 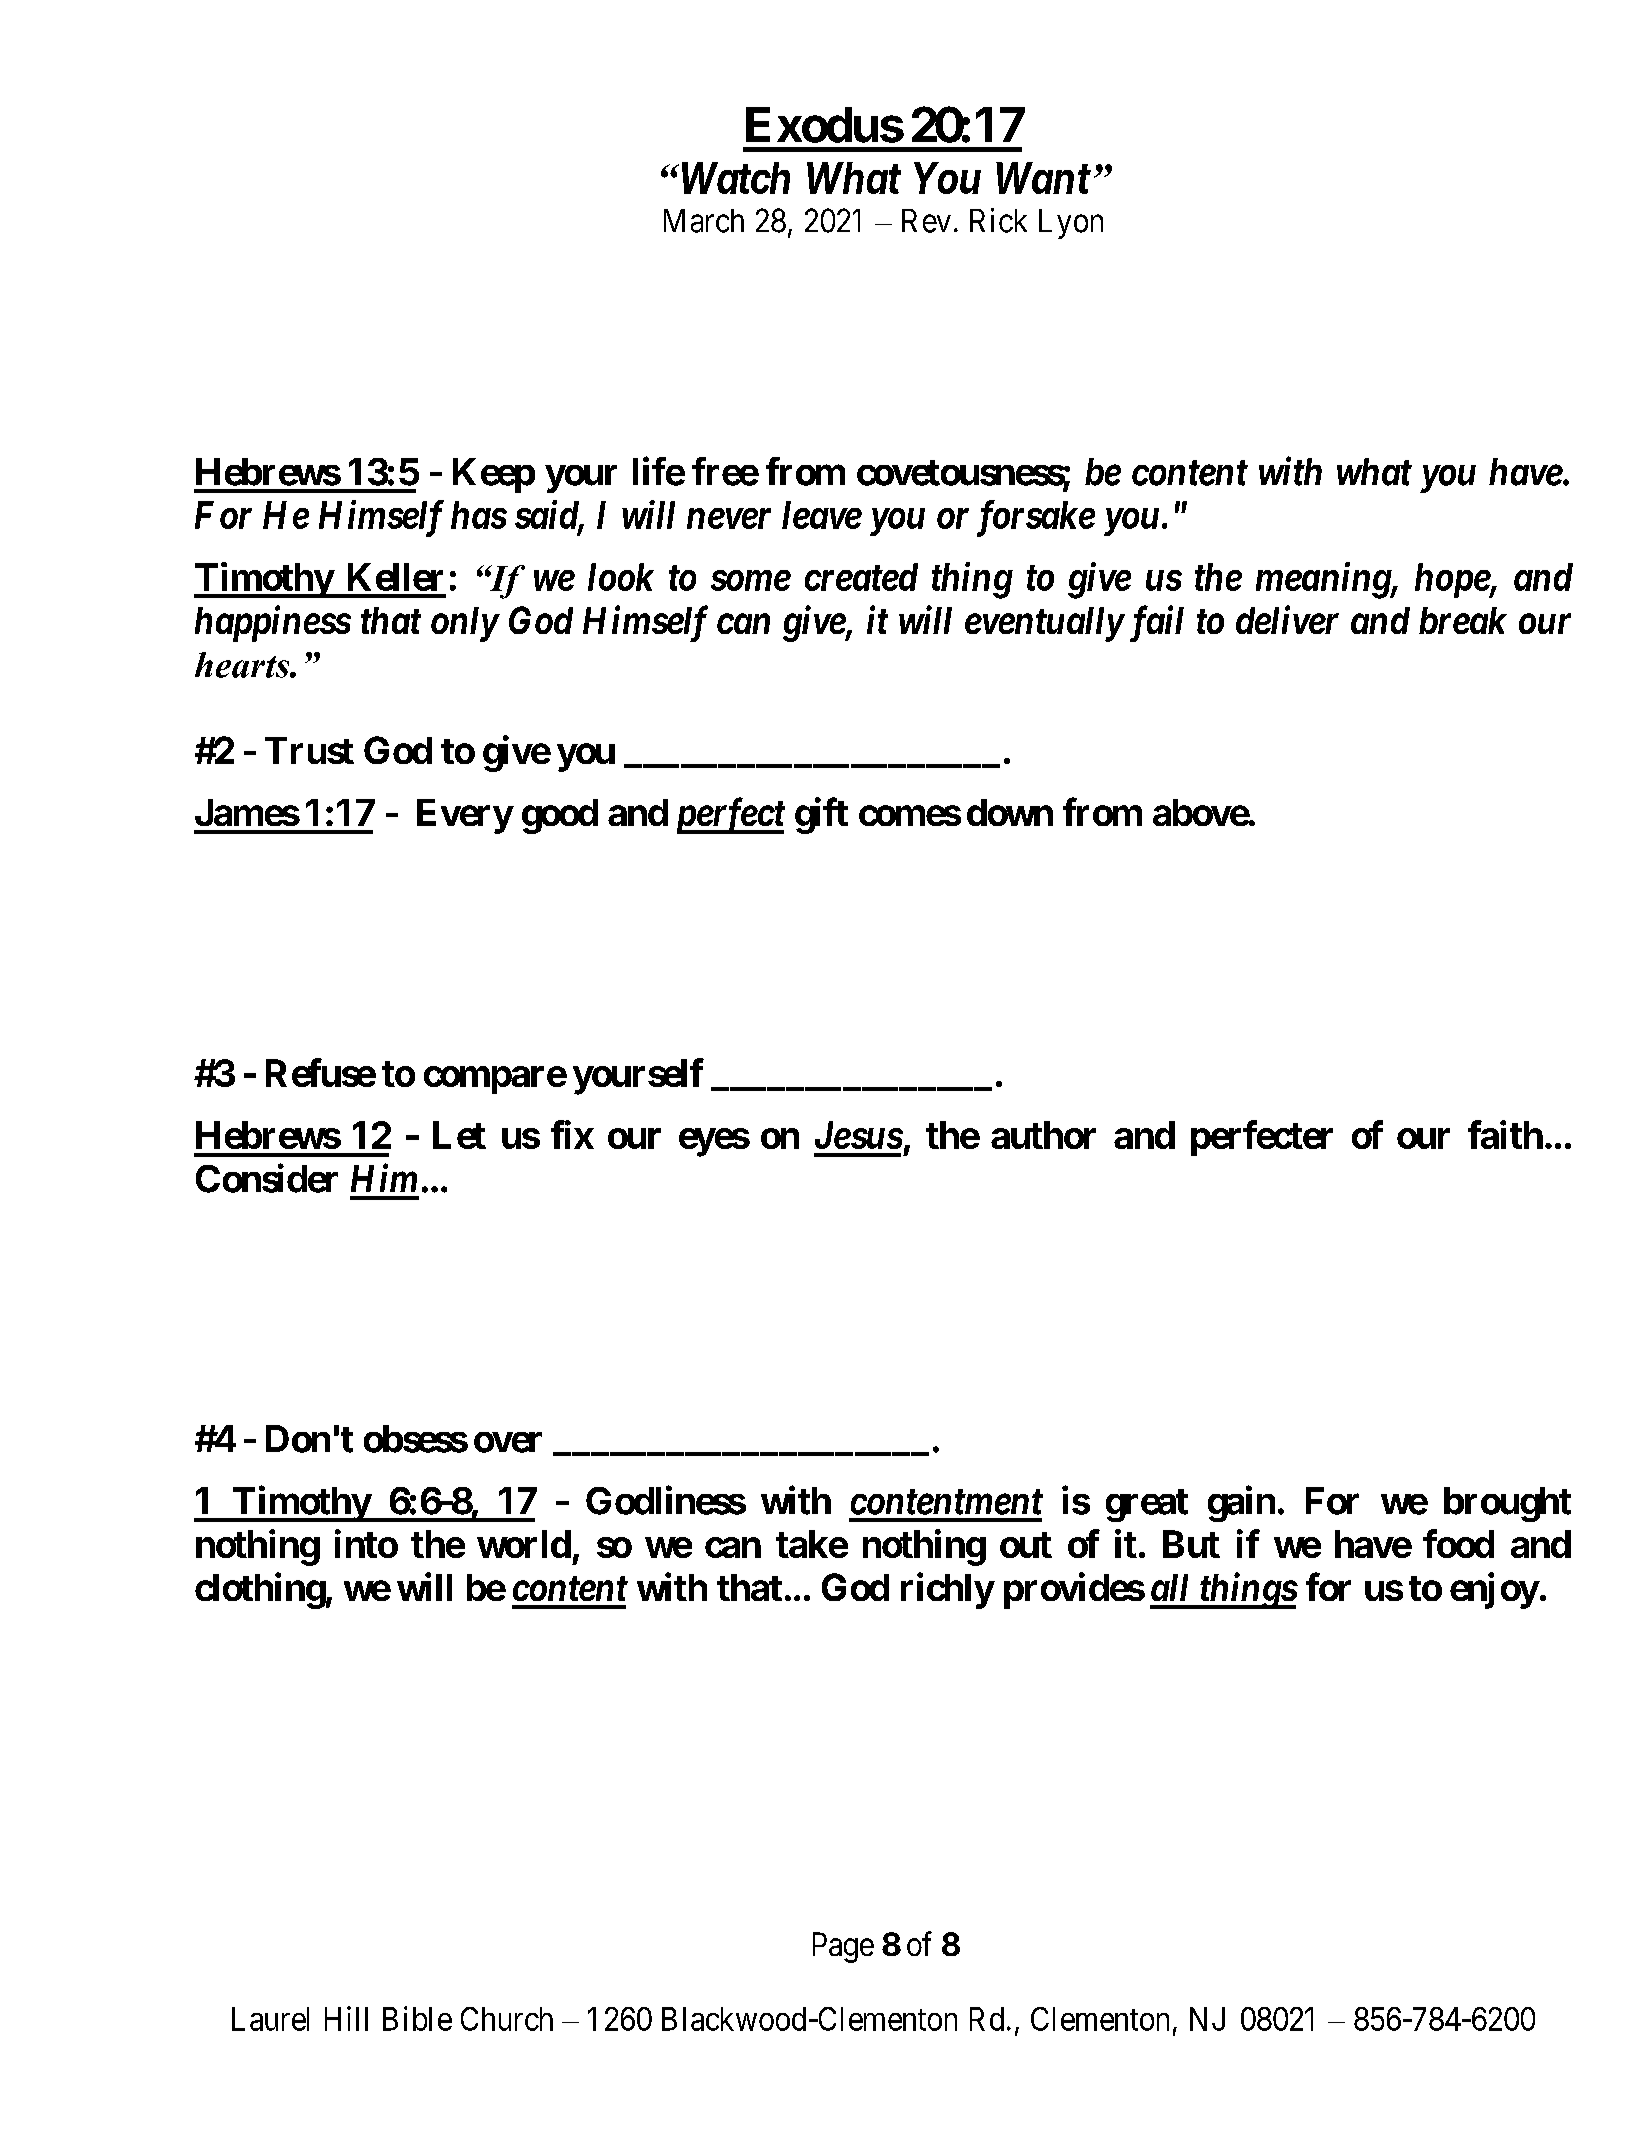 What do you see at coordinates (417, 2018) in the document?
I see `Bible` at bounding box center [417, 2018].
